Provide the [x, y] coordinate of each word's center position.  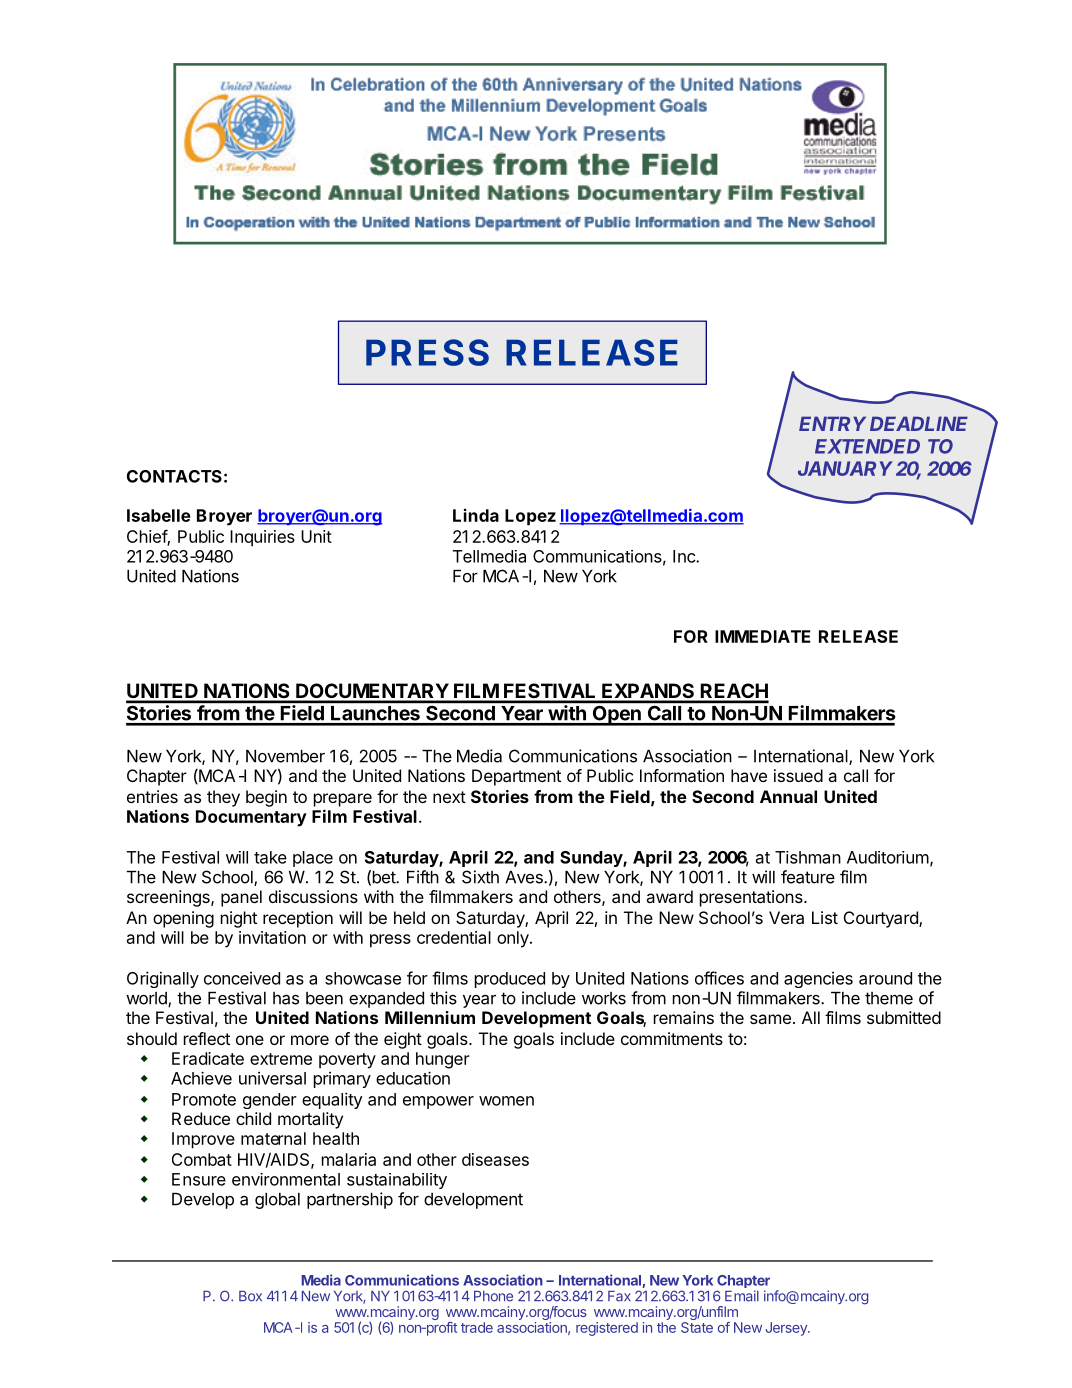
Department [516, 777]
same [770, 1019]
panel [241, 898]
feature [808, 877]
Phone [493, 1296]
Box [250, 1296]
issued [798, 775]
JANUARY [845, 468]
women [506, 1101]
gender [270, 1101]
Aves [525, 877]
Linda [476, 515]
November [285, 756]
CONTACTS [174, 476]
